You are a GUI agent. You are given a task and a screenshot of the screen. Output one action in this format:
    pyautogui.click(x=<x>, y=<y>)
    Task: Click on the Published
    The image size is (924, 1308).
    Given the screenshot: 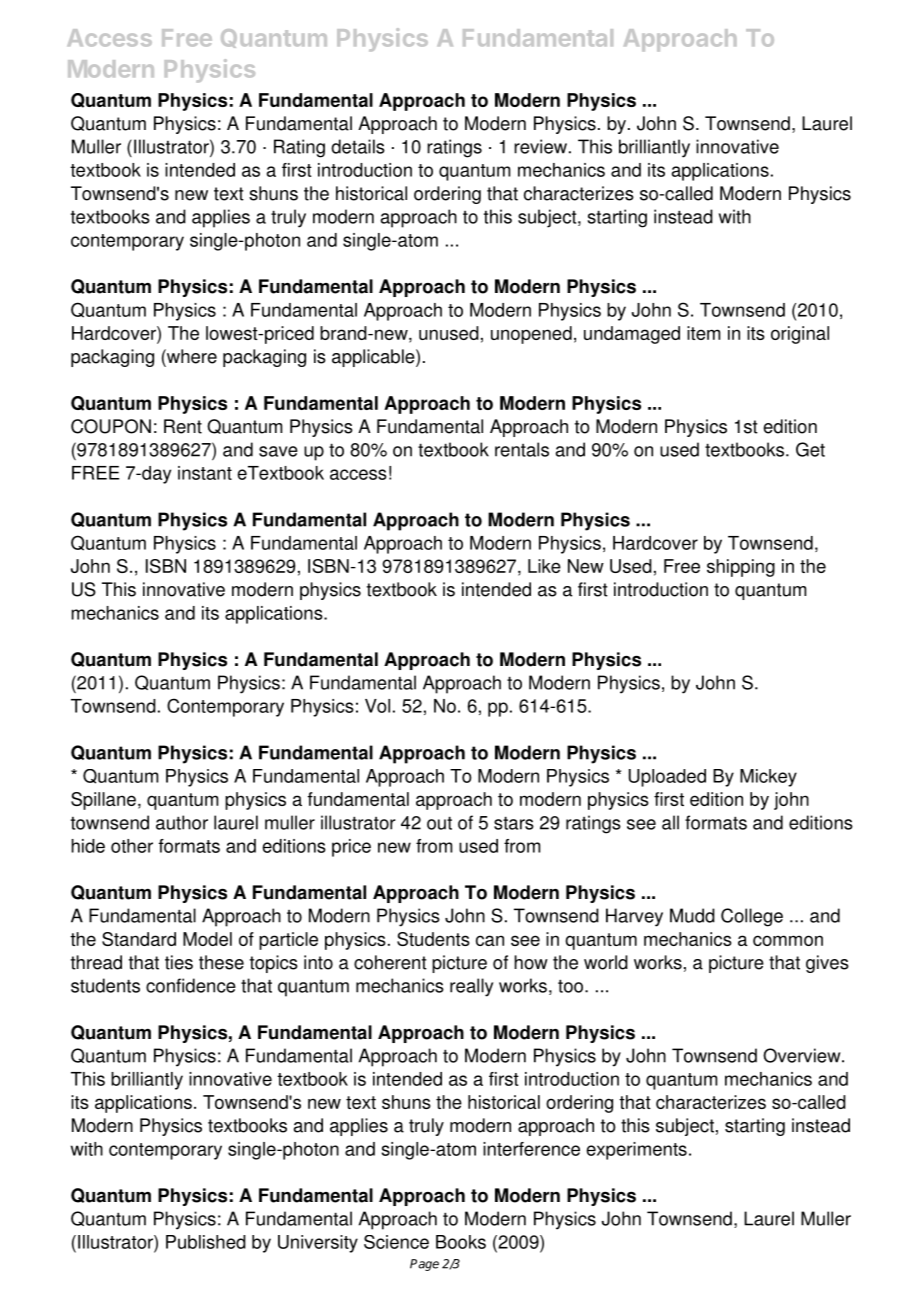 What is the action you would take?
    pyautogui.click(x=206, y=1242)
